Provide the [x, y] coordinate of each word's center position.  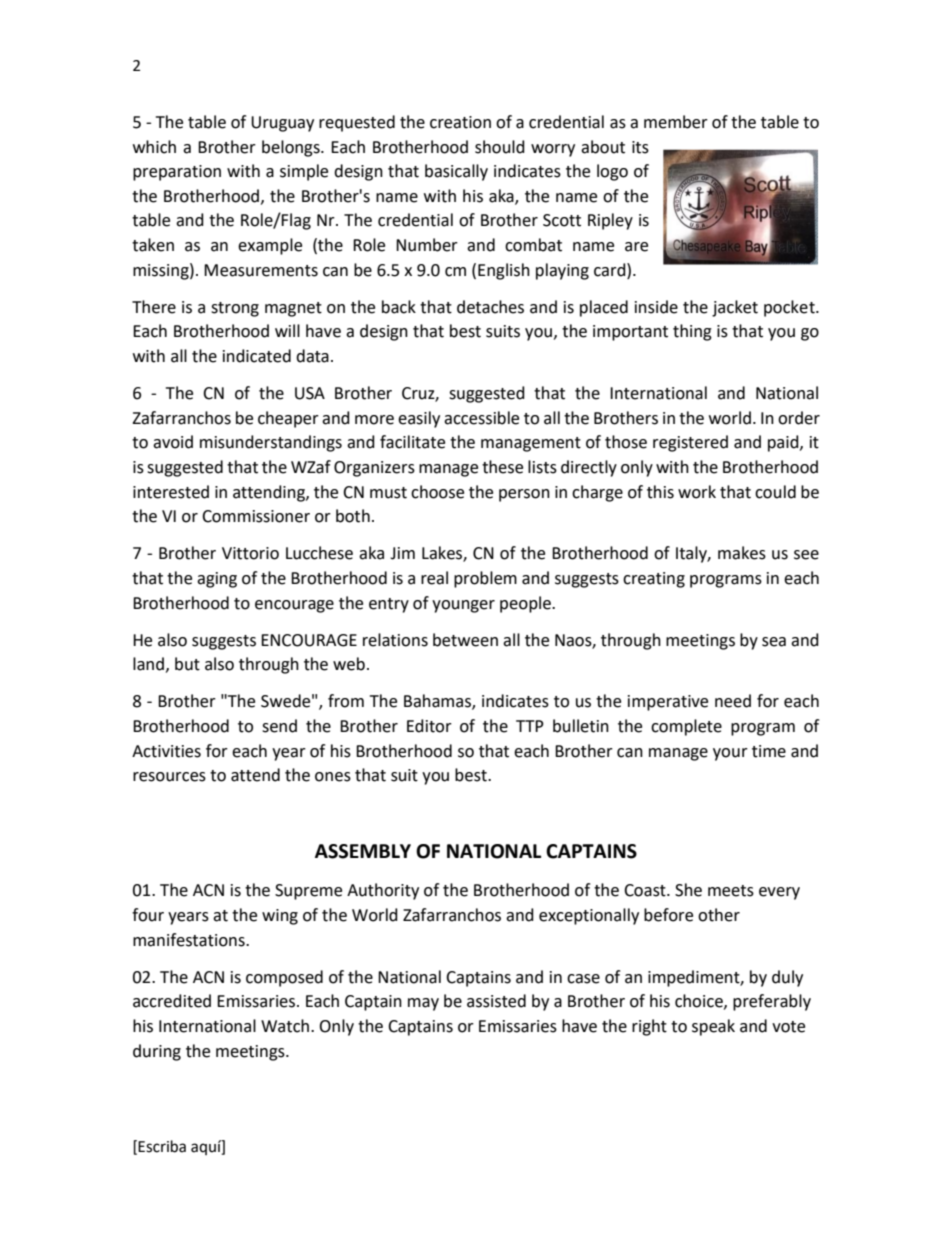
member [676, 122]
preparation [177, 173]
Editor [429, 726]
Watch [286, 1026]
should [500, 147]
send [279, 726]
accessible [481, 418]
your [730, 754]
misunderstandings [271, 443]
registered [690, 443]
